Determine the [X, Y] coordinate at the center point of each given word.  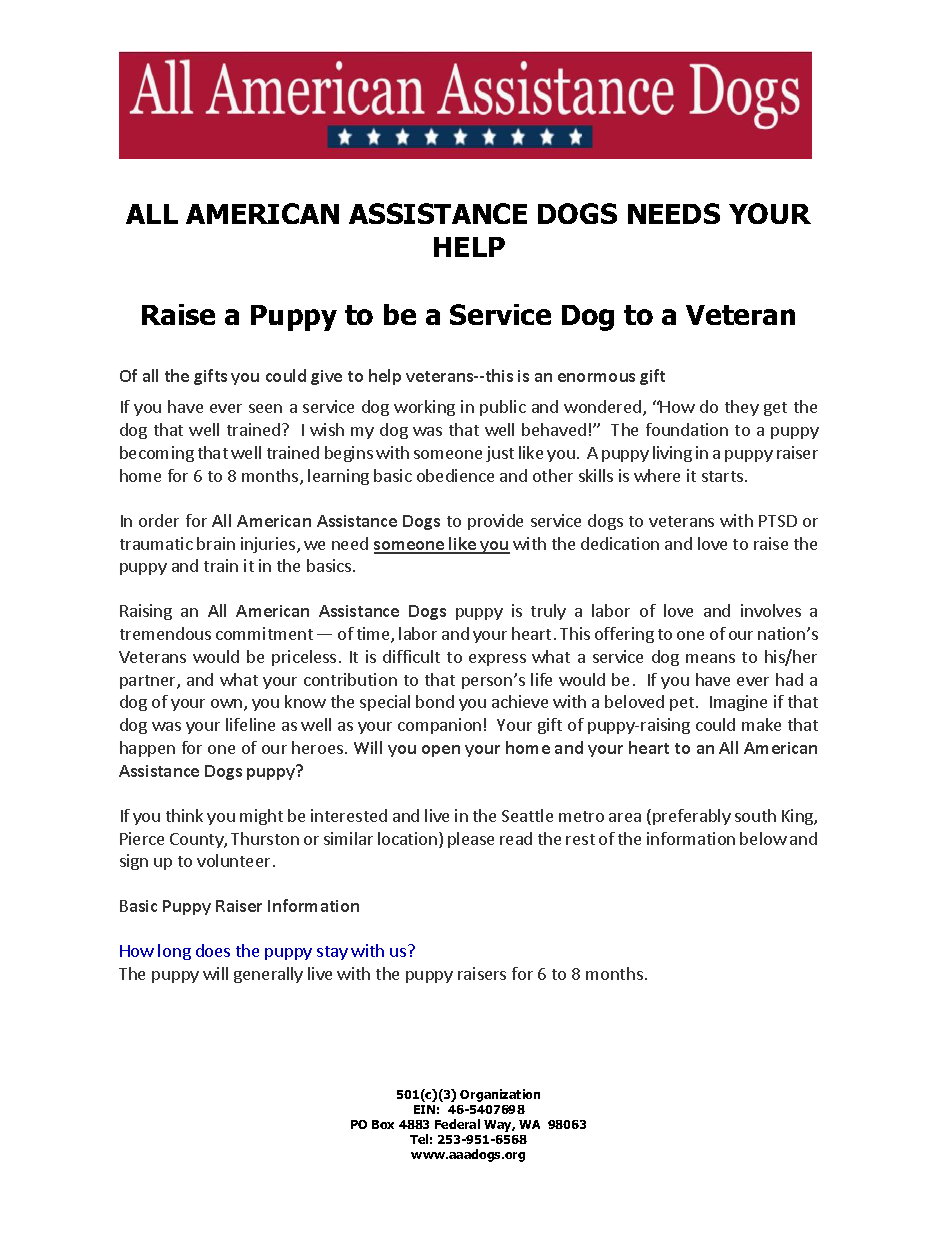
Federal [457, 1124]
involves [771, 610]
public [503, 408]
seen [265, 408]
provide [495, 522]
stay [332, 953]
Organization [500, 1095]
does [213, 950]
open [441, 751]
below [763, 838]
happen [147, 749]
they [742, 408]
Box [383, 1124]
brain [216, 543]
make [761, 724]
